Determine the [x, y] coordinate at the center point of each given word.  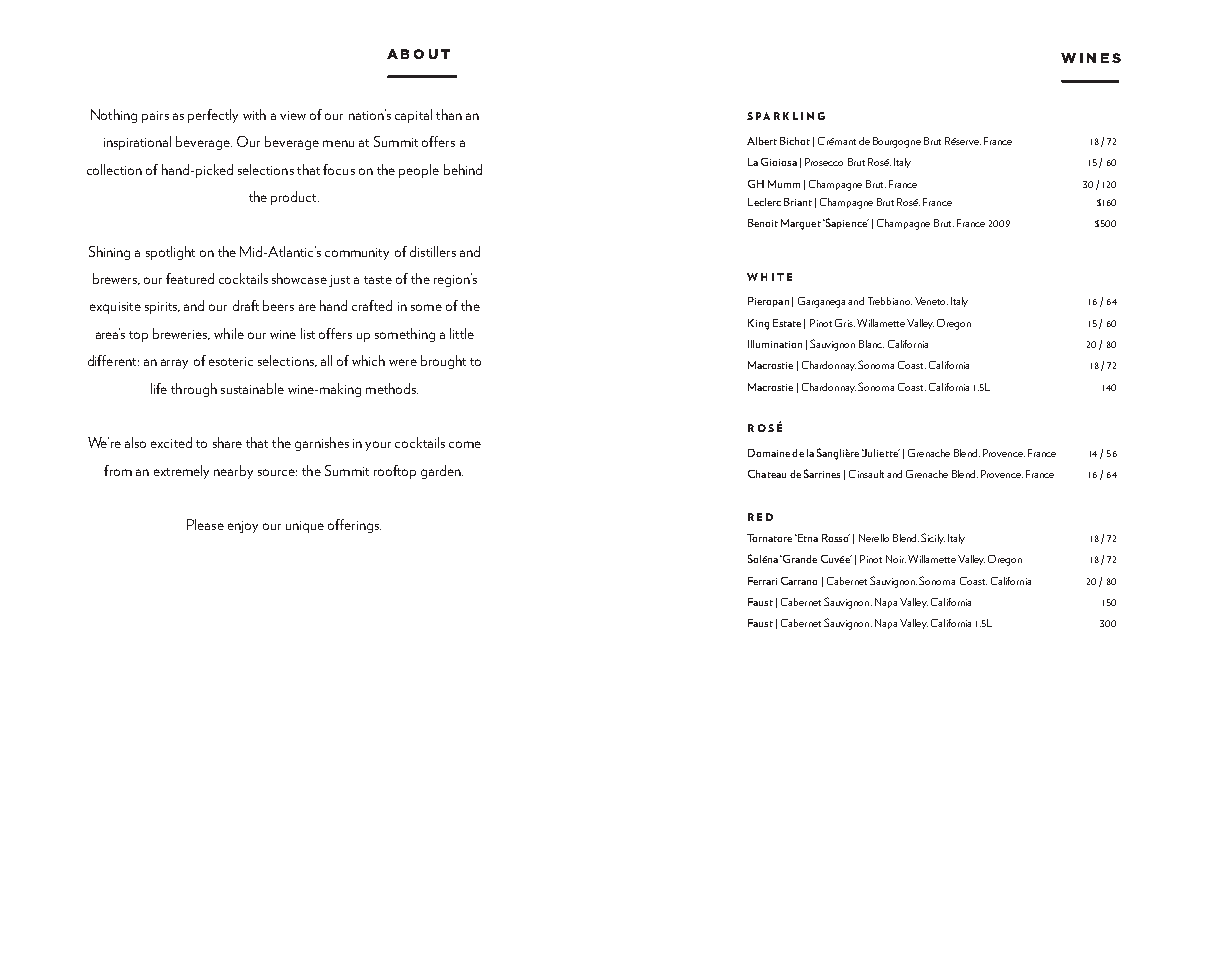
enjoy [243, 527]
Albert [762, 141]
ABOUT [418, 54]
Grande [799, 559]
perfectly [213, 116]
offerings [354, 526]
